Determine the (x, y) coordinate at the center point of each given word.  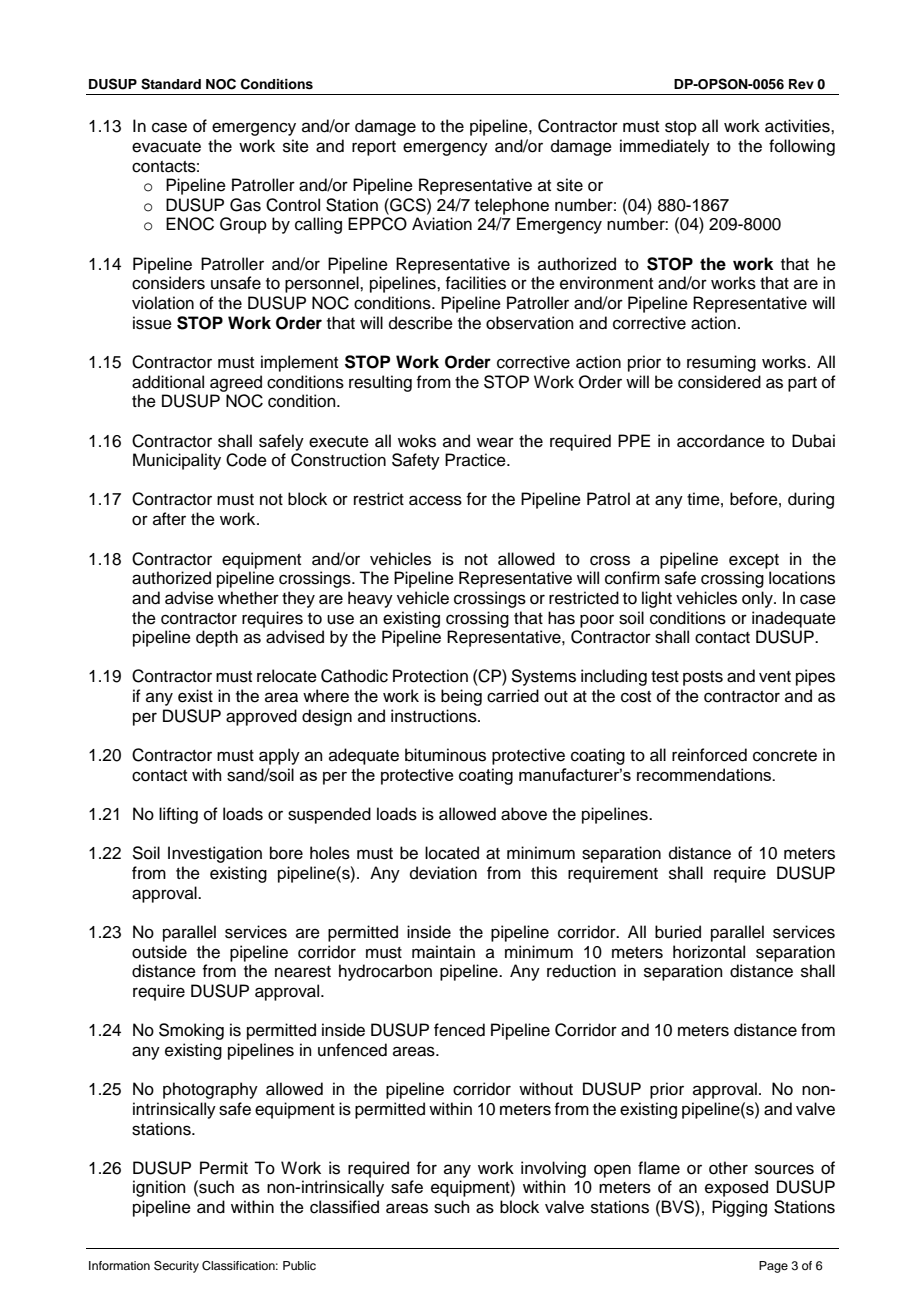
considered (719, 382)
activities (798, 126)
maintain (443, 952)
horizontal (709, 952)
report (374, 148)
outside (159, 952)
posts (703, 678)
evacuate (166, 147)
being (461, 697)
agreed (236, 383)
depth (217, 638)
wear (495, 442)
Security (176, 1267)
